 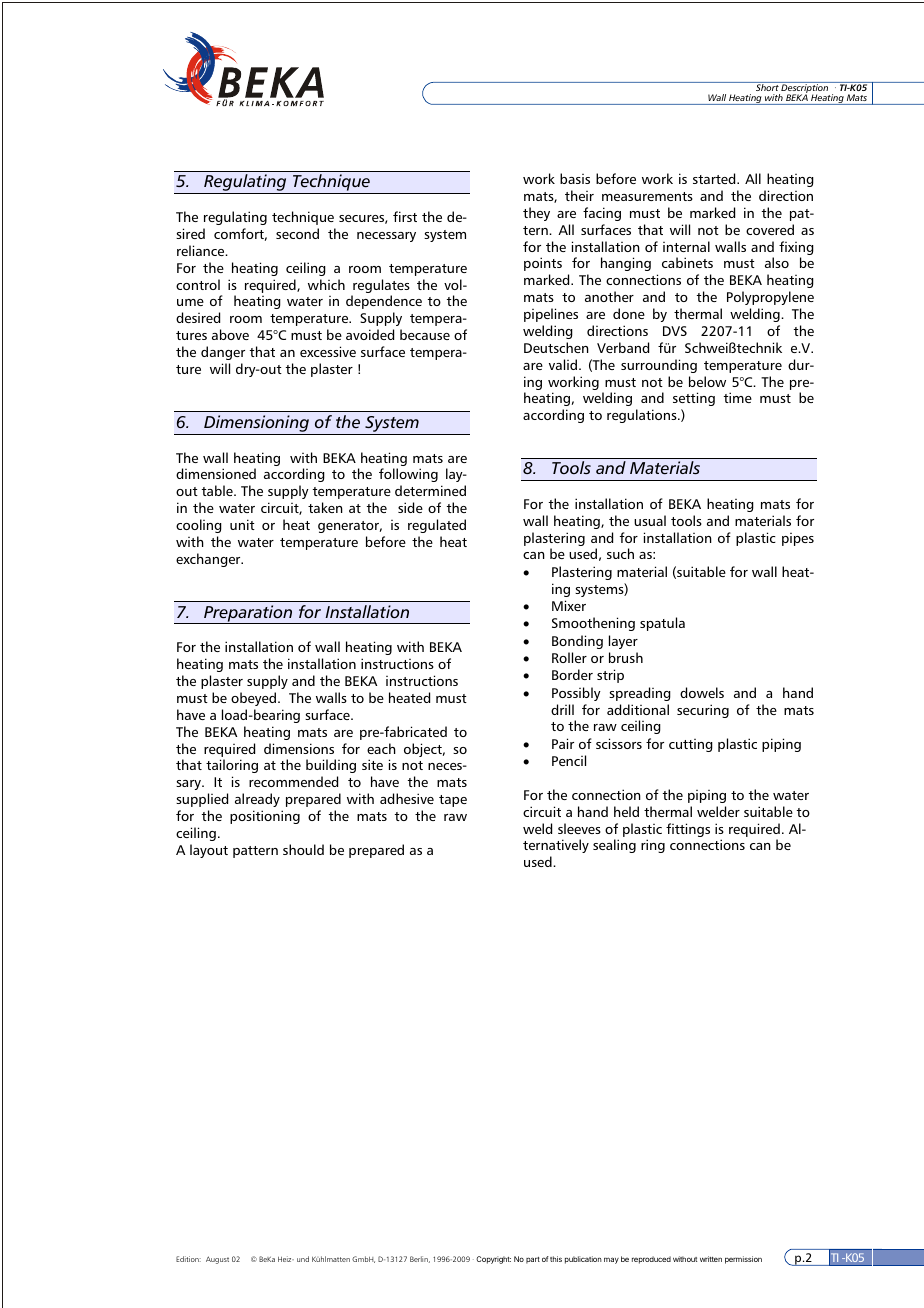 What do you see at coordinates (575, 178) in the screenshot?
I see `basis` at bounding box center [575, 178].
